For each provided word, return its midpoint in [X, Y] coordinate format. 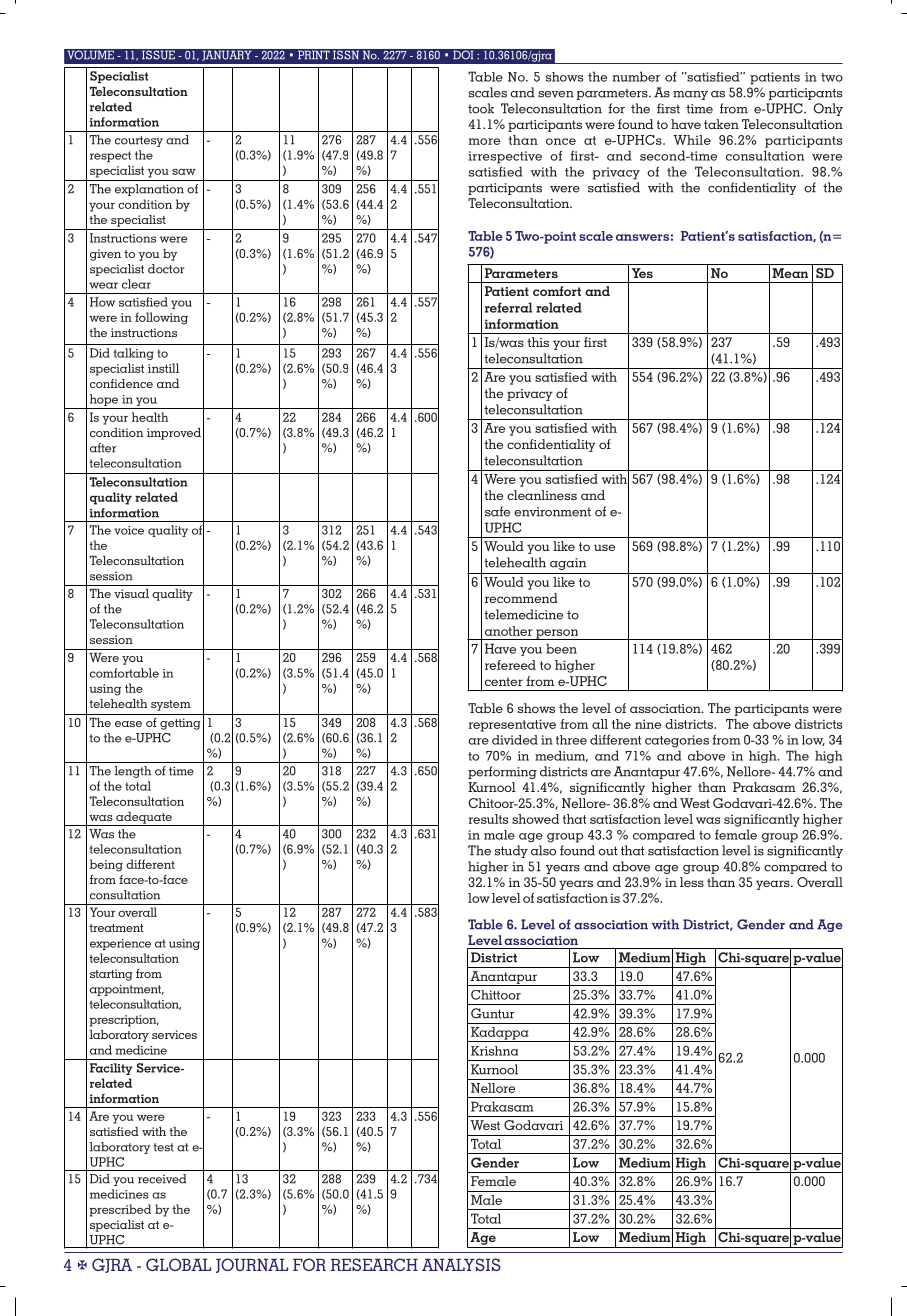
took [481, 108]
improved [174, 434]
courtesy [139, 141]
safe [497, 511]
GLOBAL [178, 1264]
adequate [144, 819]
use [604, 547]
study [511, 851]
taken [721, 124]
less [692, 882]
